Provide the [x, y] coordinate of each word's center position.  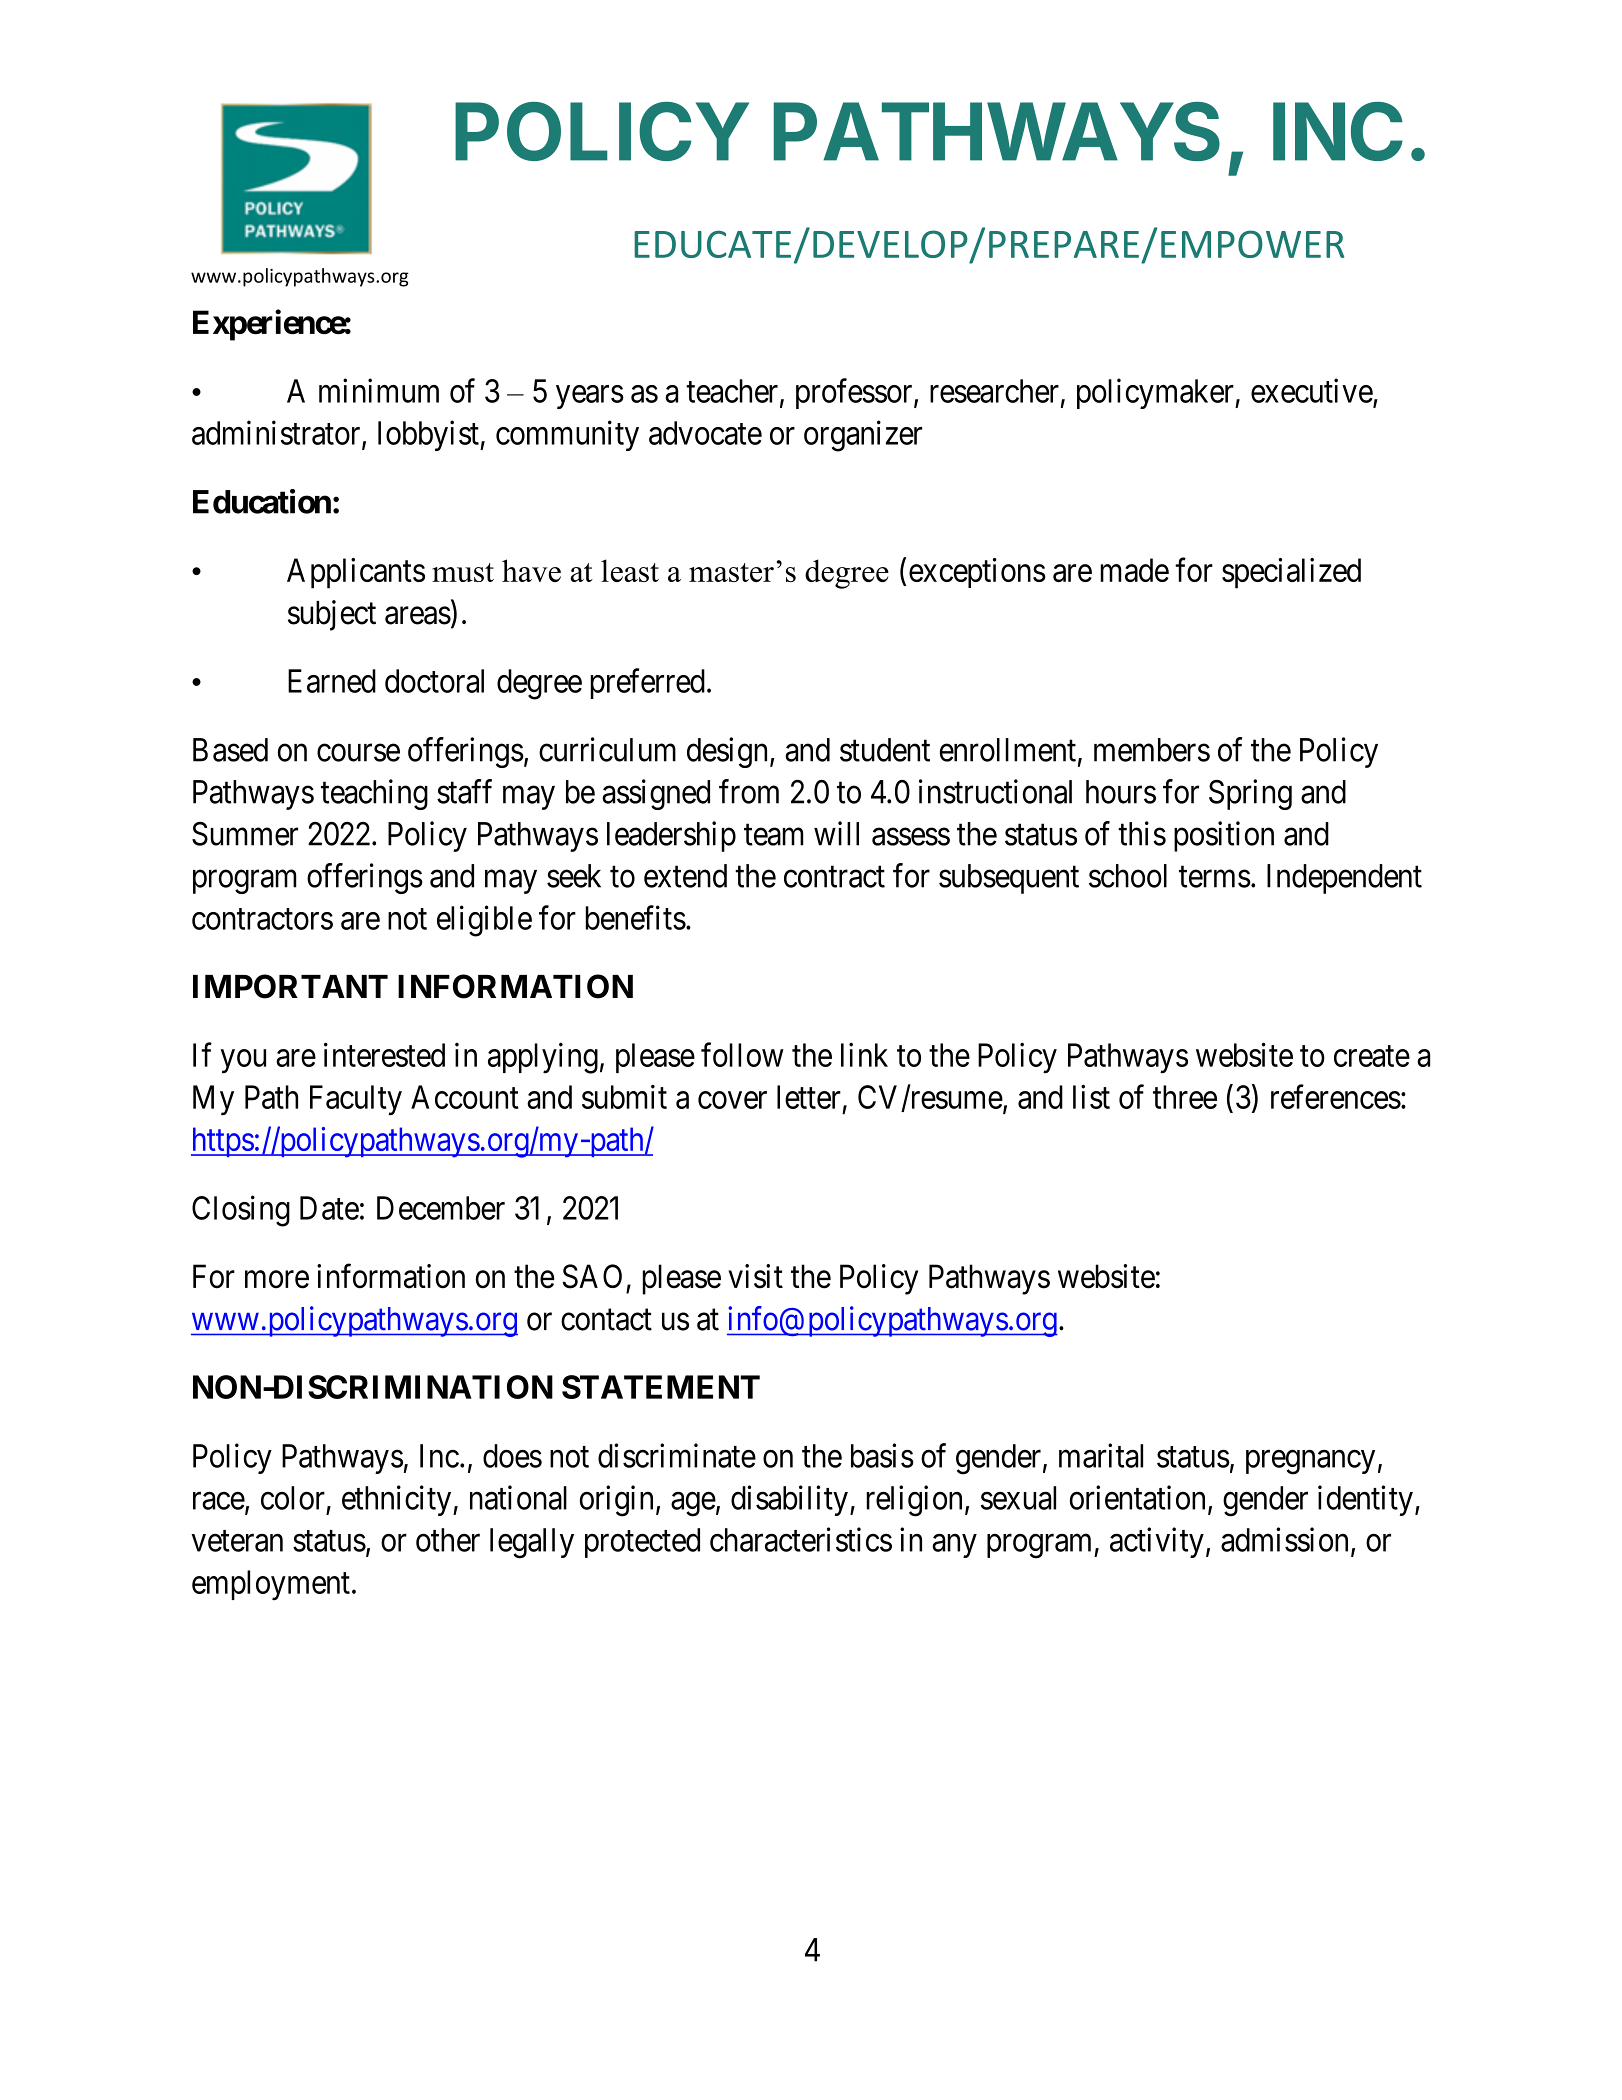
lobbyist [429, 435]
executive [1312, 390]
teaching [374, 794]
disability [789, 1500]
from [749, 791]
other [448, 1540]
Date [329, 1208]
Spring [1250, 794]
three [1185, 1097]
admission [1284, 1539]
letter [809, 1097]
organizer [863, 436]
